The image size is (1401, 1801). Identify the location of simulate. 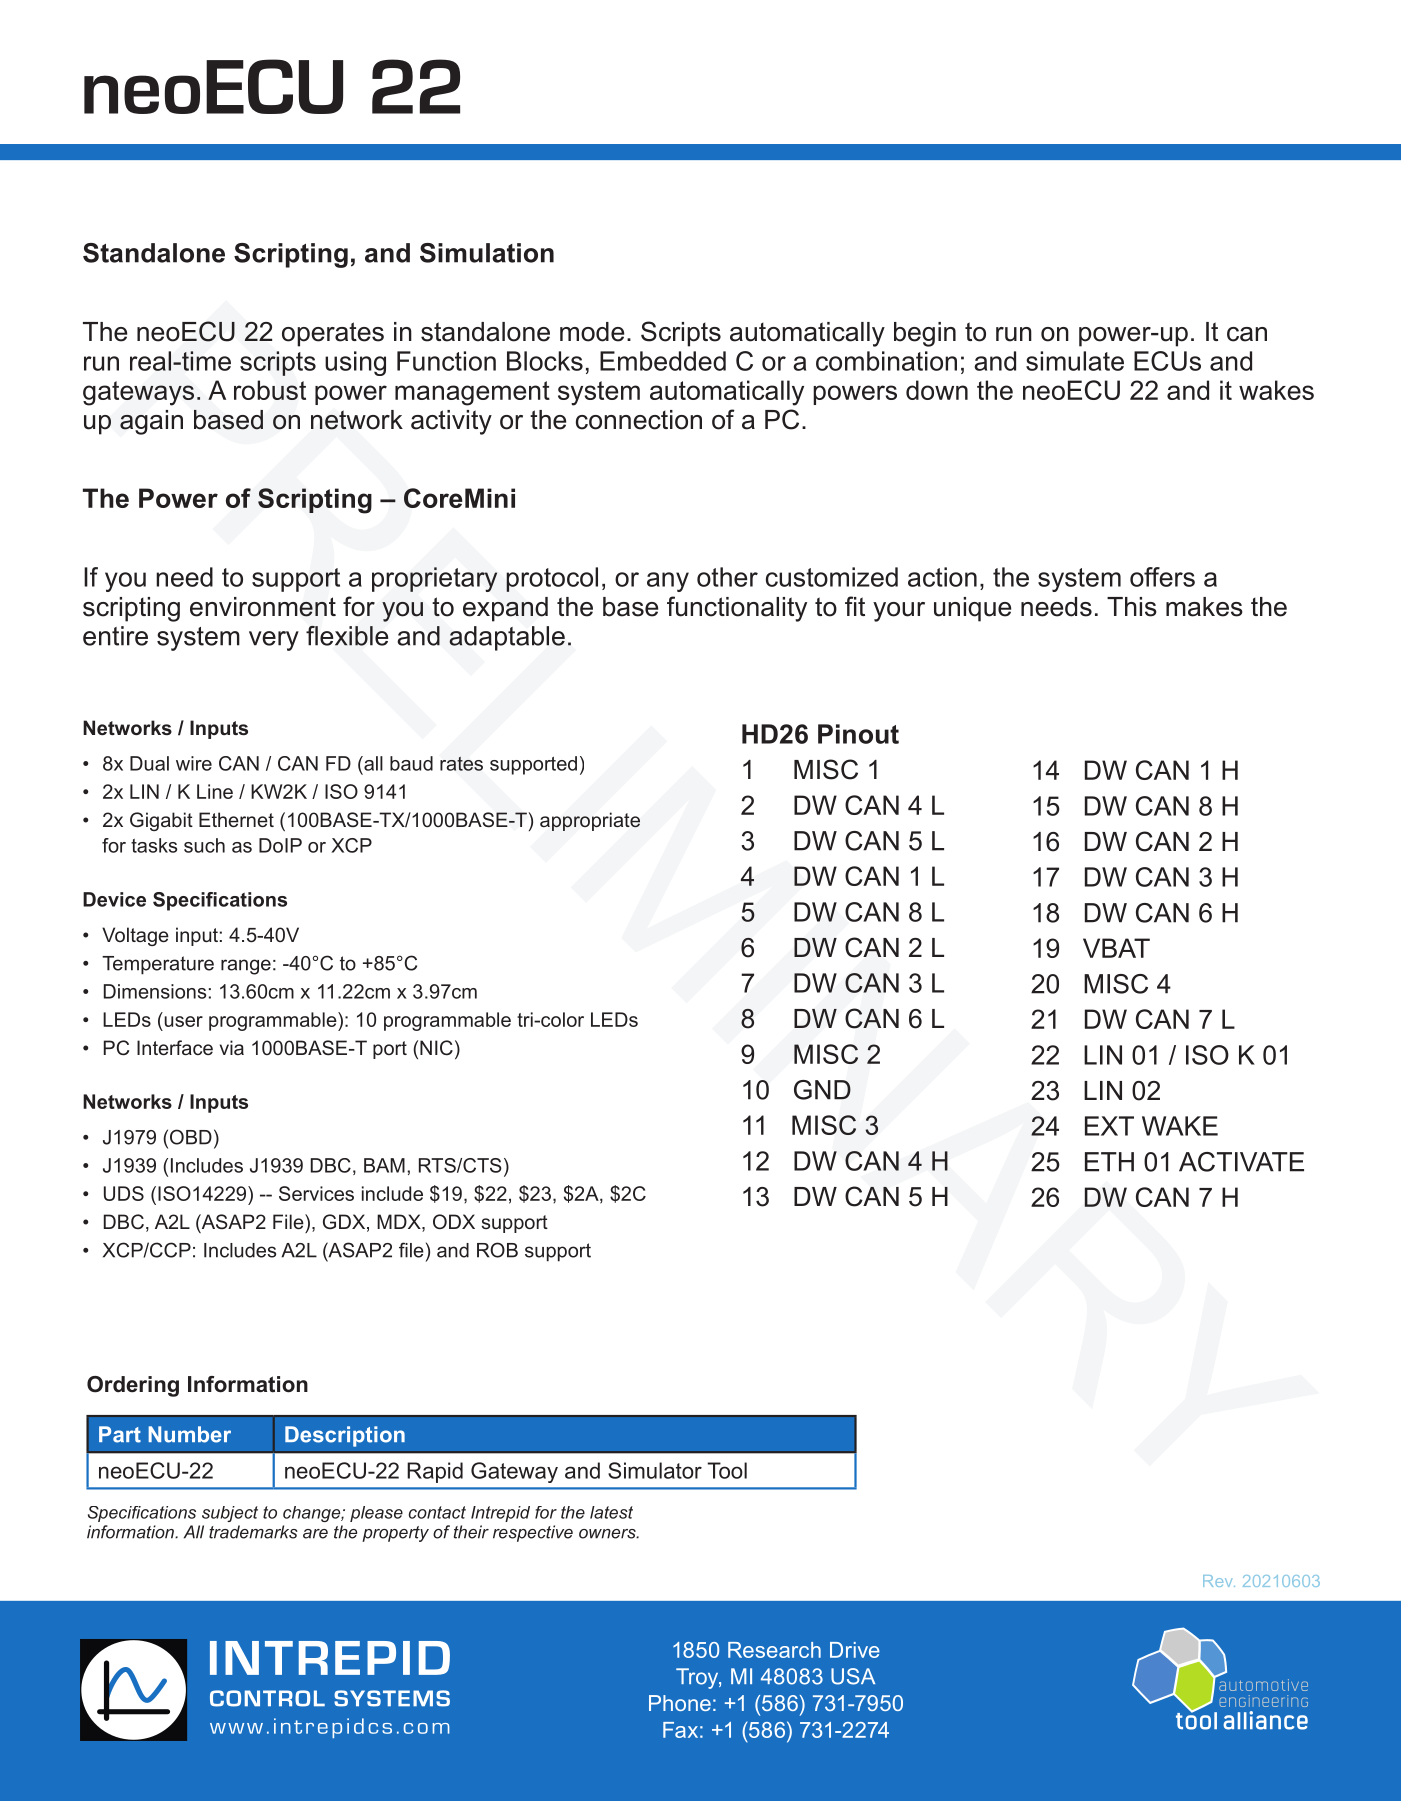
(1075, 361).
